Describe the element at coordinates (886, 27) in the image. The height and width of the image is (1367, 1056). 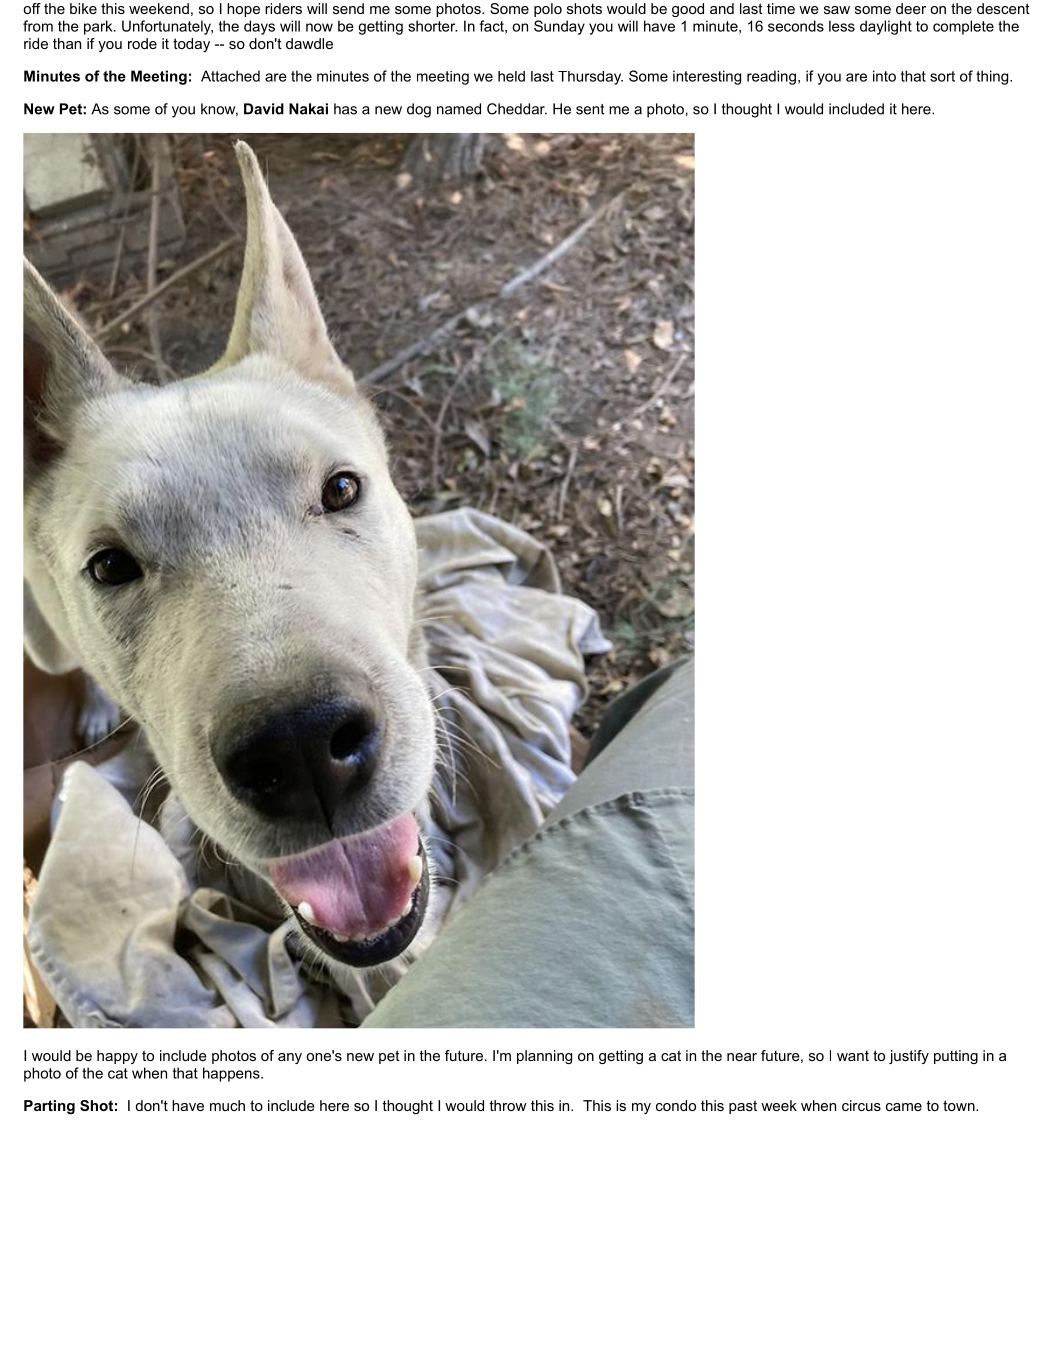
I see `daylight` at that location.
